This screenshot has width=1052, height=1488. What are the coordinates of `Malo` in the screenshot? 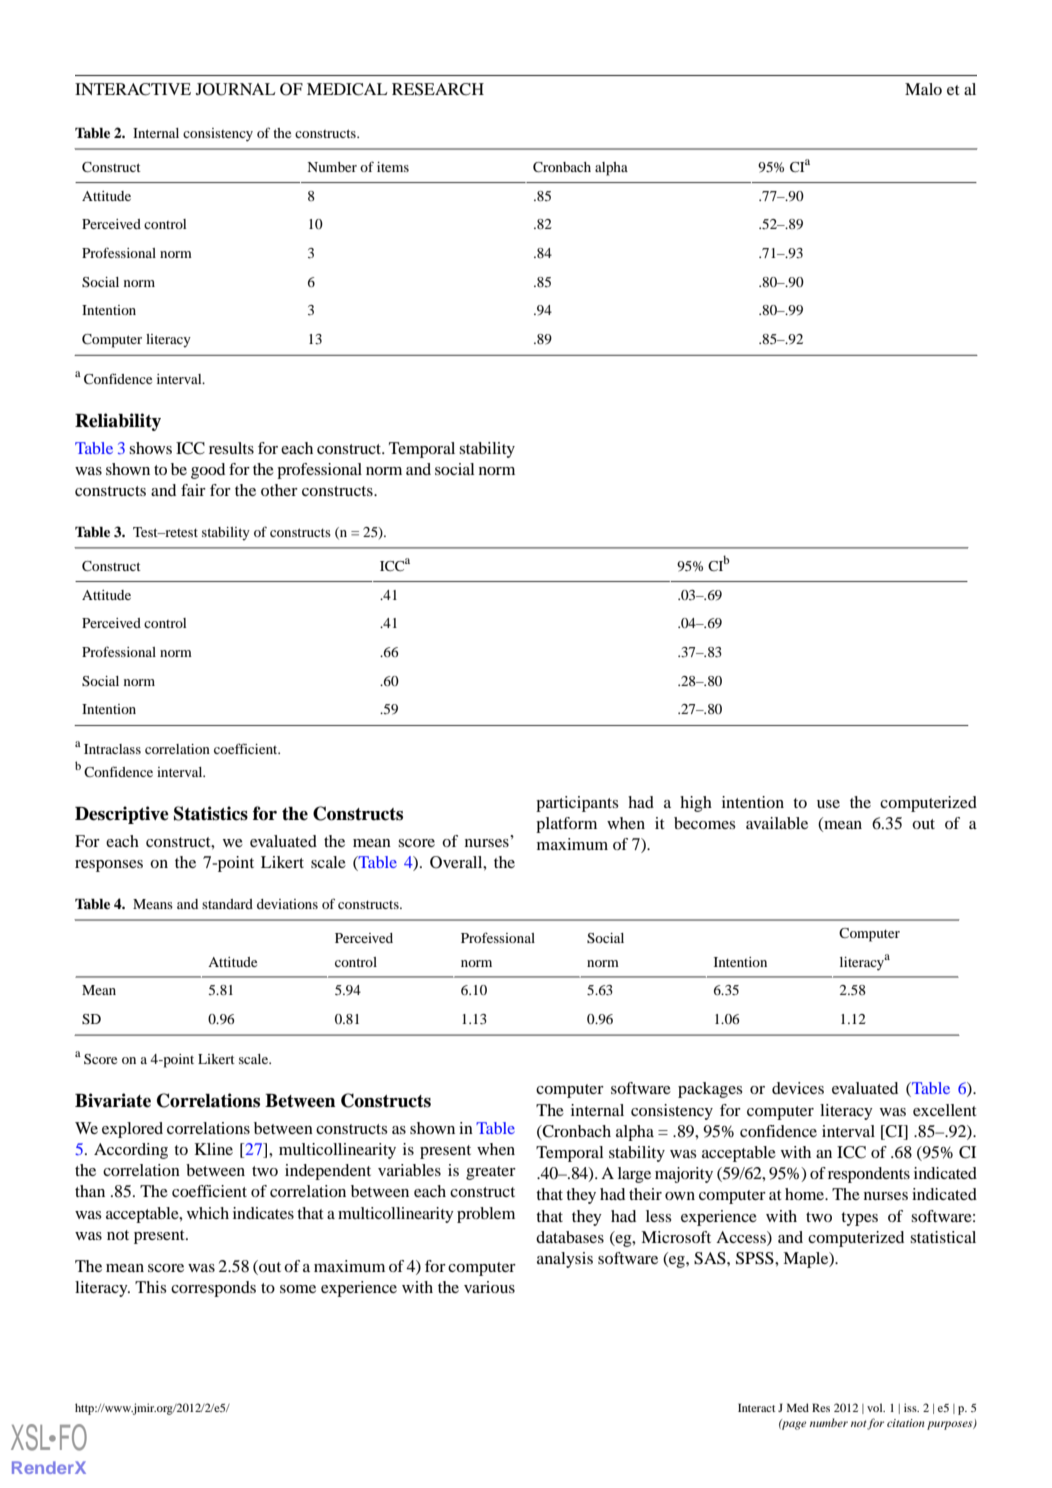 It's located at (923, 89).
